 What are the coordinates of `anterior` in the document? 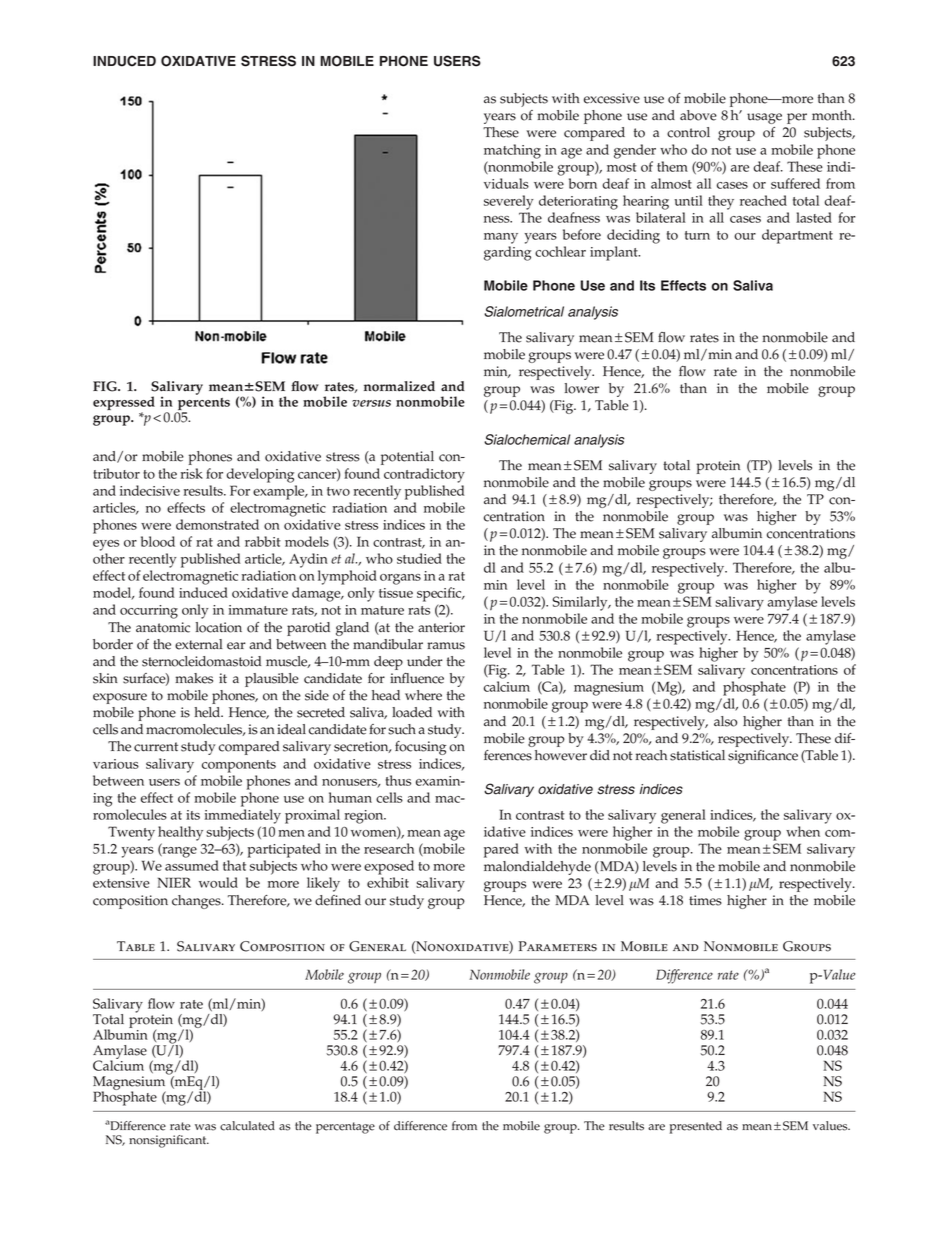 It's located at (441, 627).
